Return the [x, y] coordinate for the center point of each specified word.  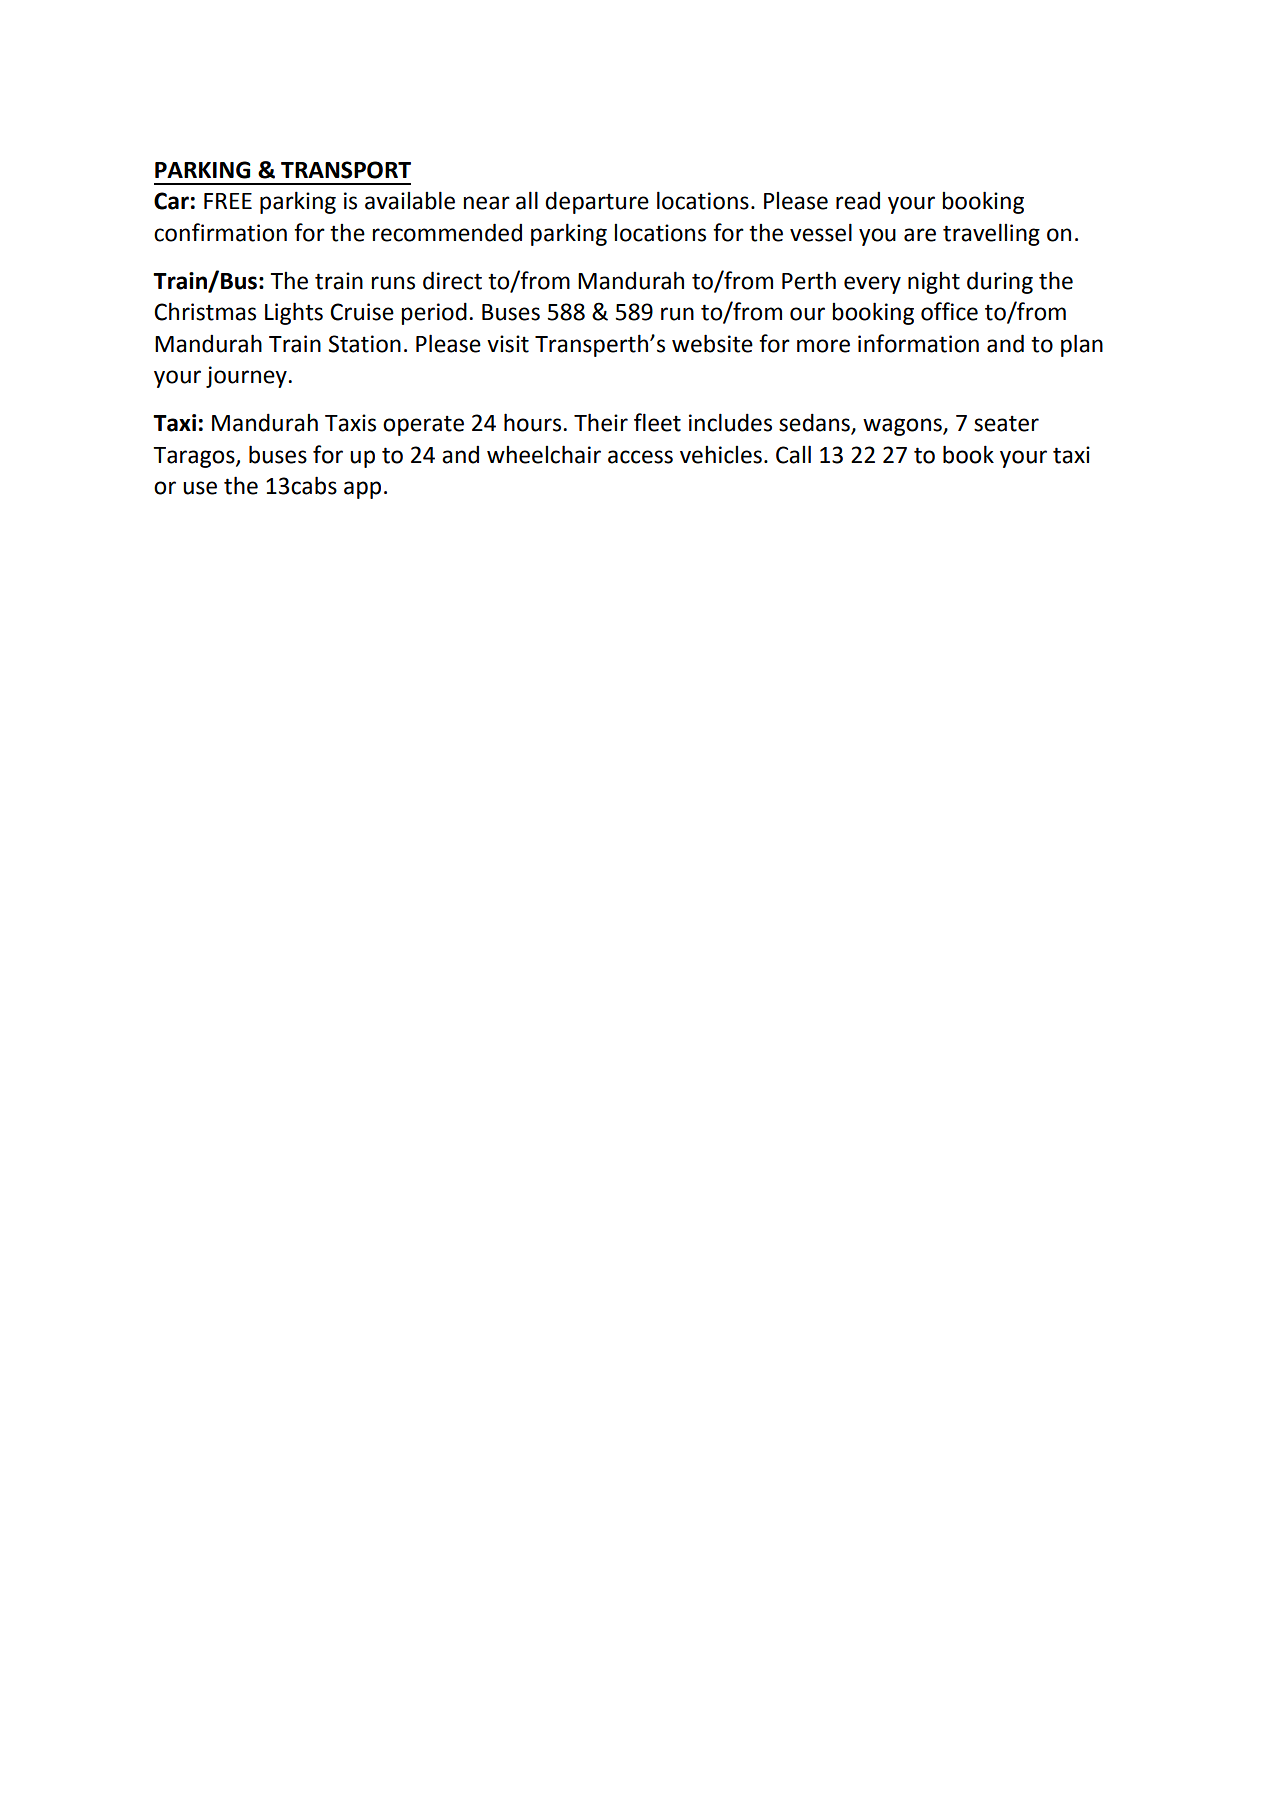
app [362, 490]
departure [597, 202]
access [640, 457]
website [712, 343]
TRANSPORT [346, 170]
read [858, 200]
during [1000, 282]
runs [393, 283]
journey [247, 377]
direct [452, 280]
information [918, 343]
